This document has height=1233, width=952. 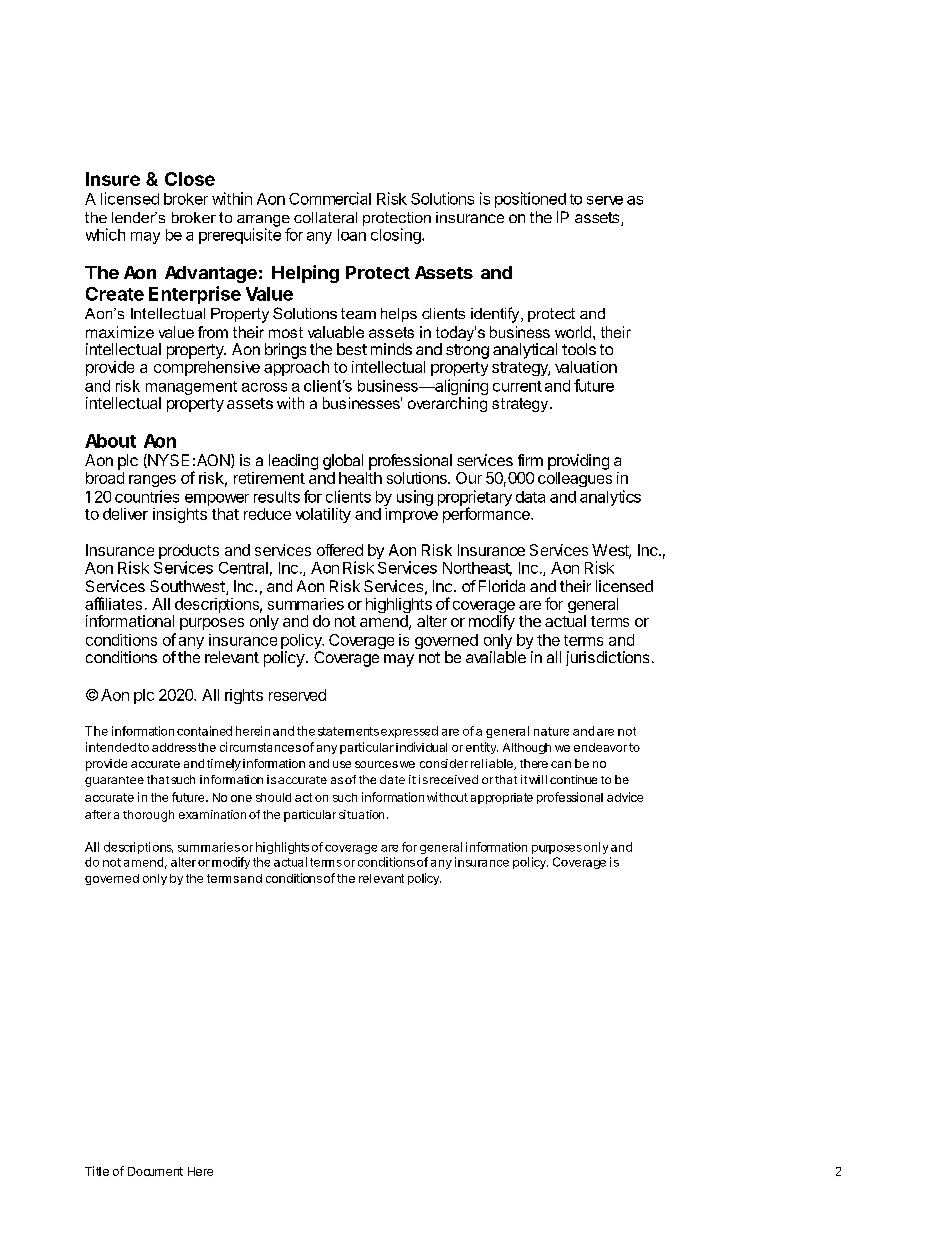 I want to click on thorough, so click(x=148, y=816).
